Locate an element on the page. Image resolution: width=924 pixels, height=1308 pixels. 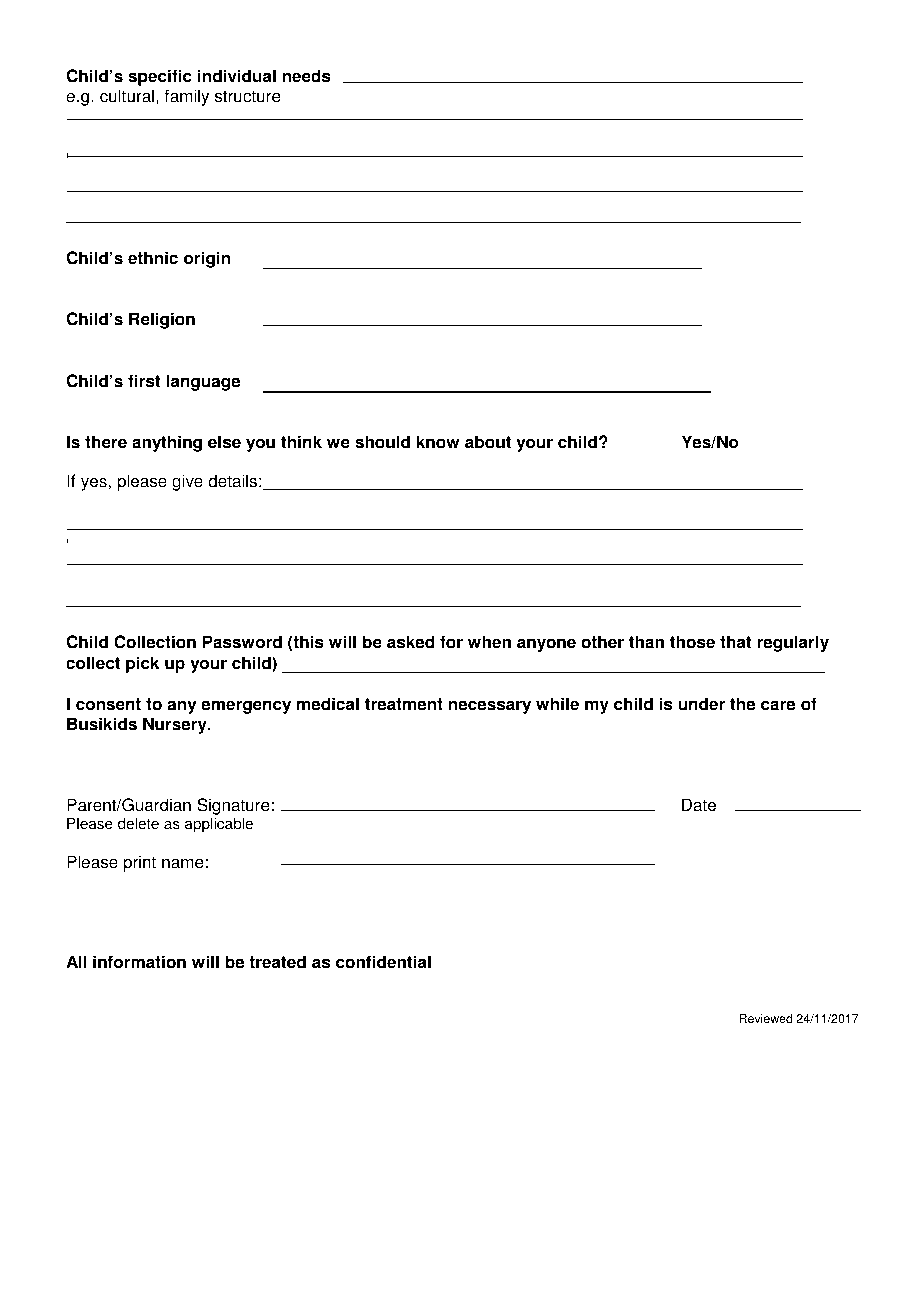
structure is located at coordinates (248, 96).
